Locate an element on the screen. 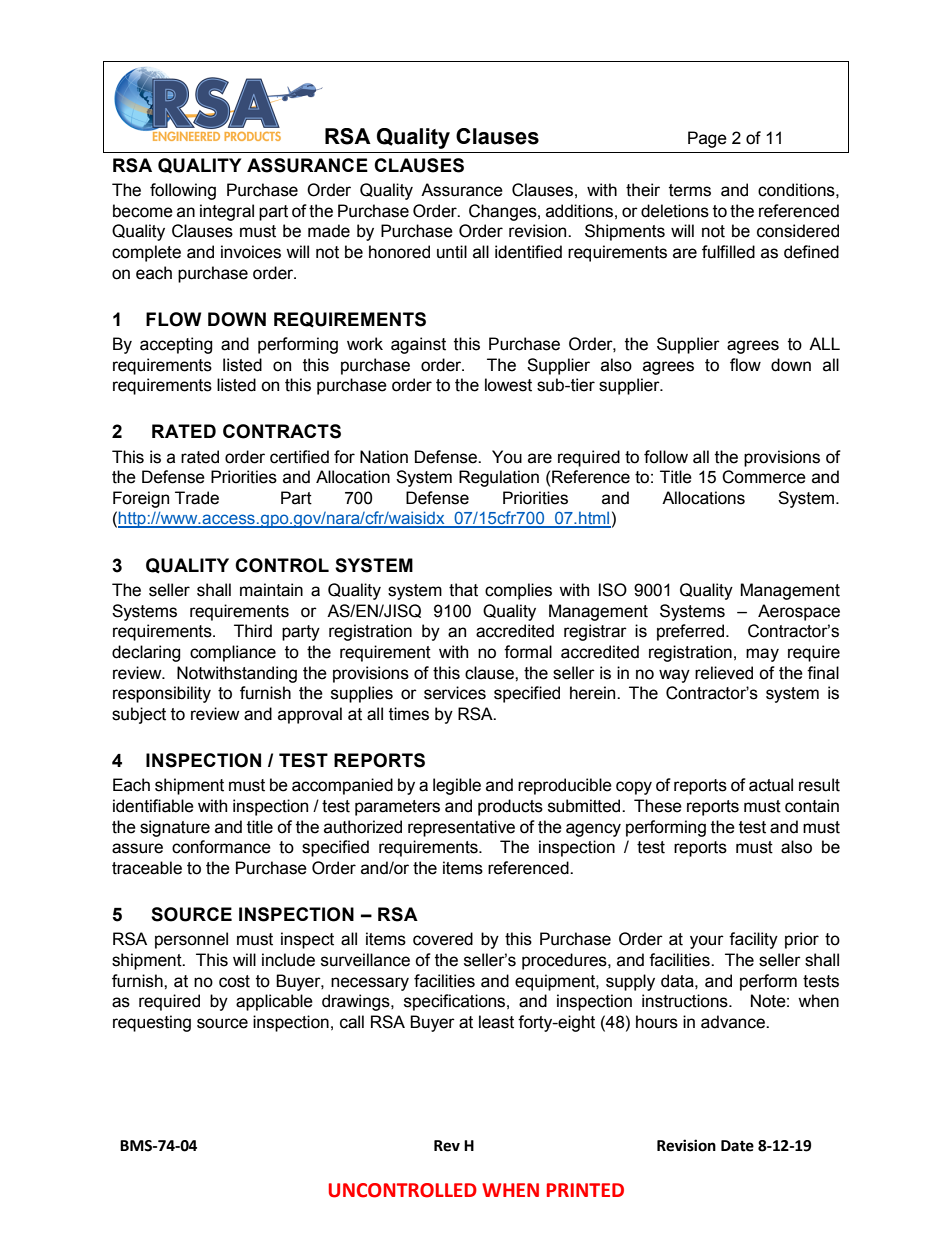 Image resolution: width=952 pixels, height=1233 pixels. requesting is located at coordinates (152, 1023).
